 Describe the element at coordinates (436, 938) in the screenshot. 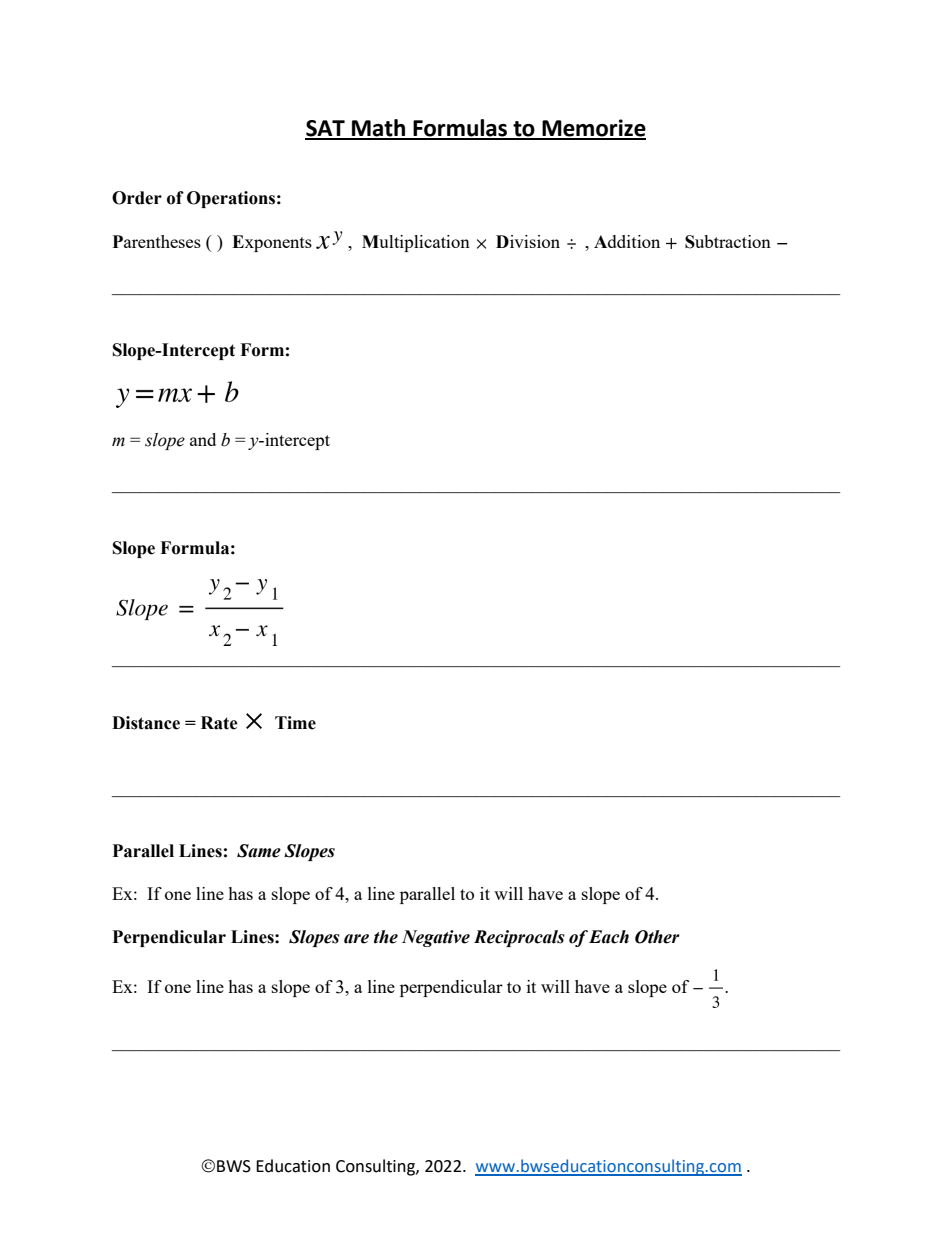

I see `Negative` at that location.
